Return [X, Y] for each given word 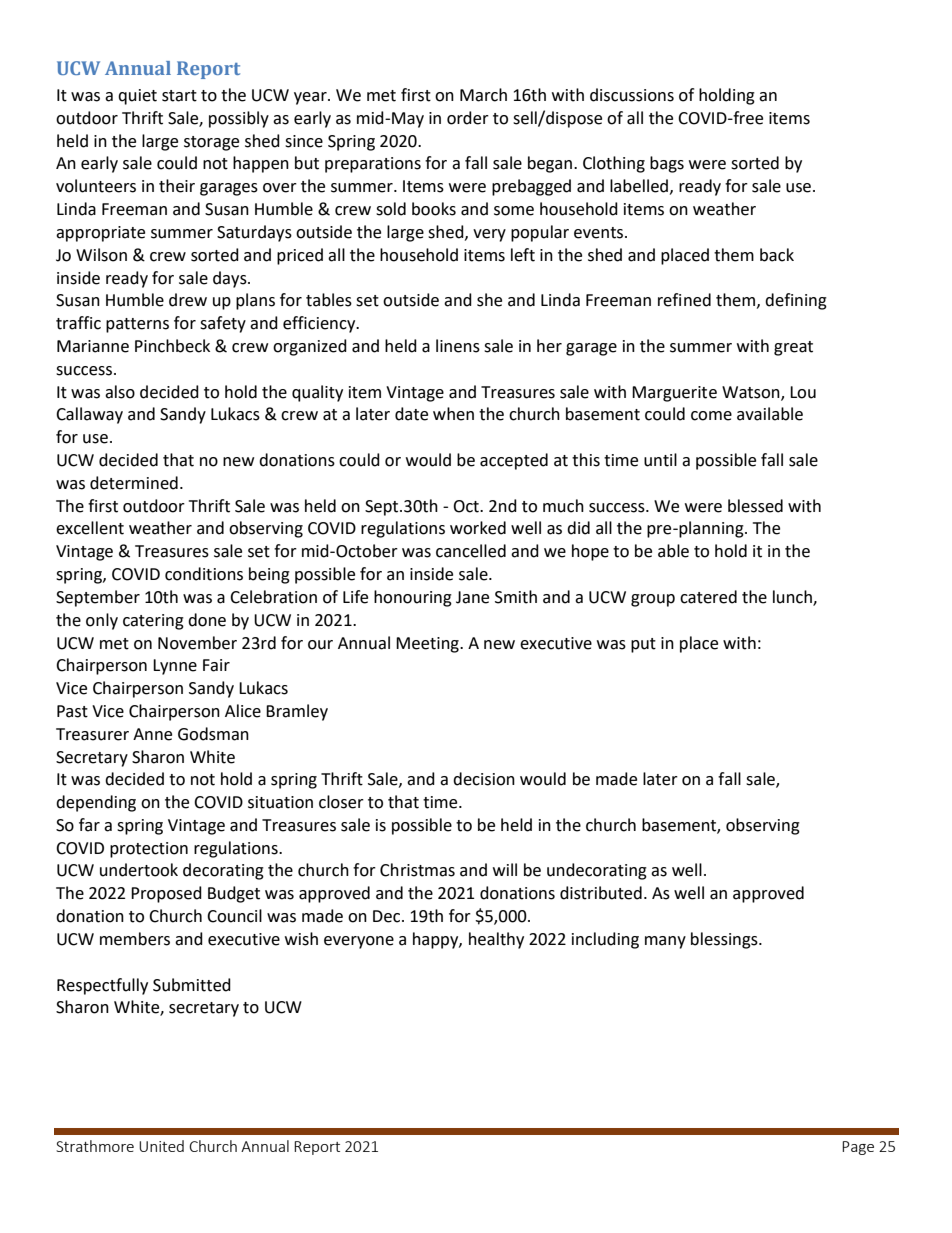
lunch [793, 598]
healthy [496, 940]
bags [667, 164]
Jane [472, 597]
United [161, 1146]
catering [153, 622]
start [179, 96]
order [468, 118]
